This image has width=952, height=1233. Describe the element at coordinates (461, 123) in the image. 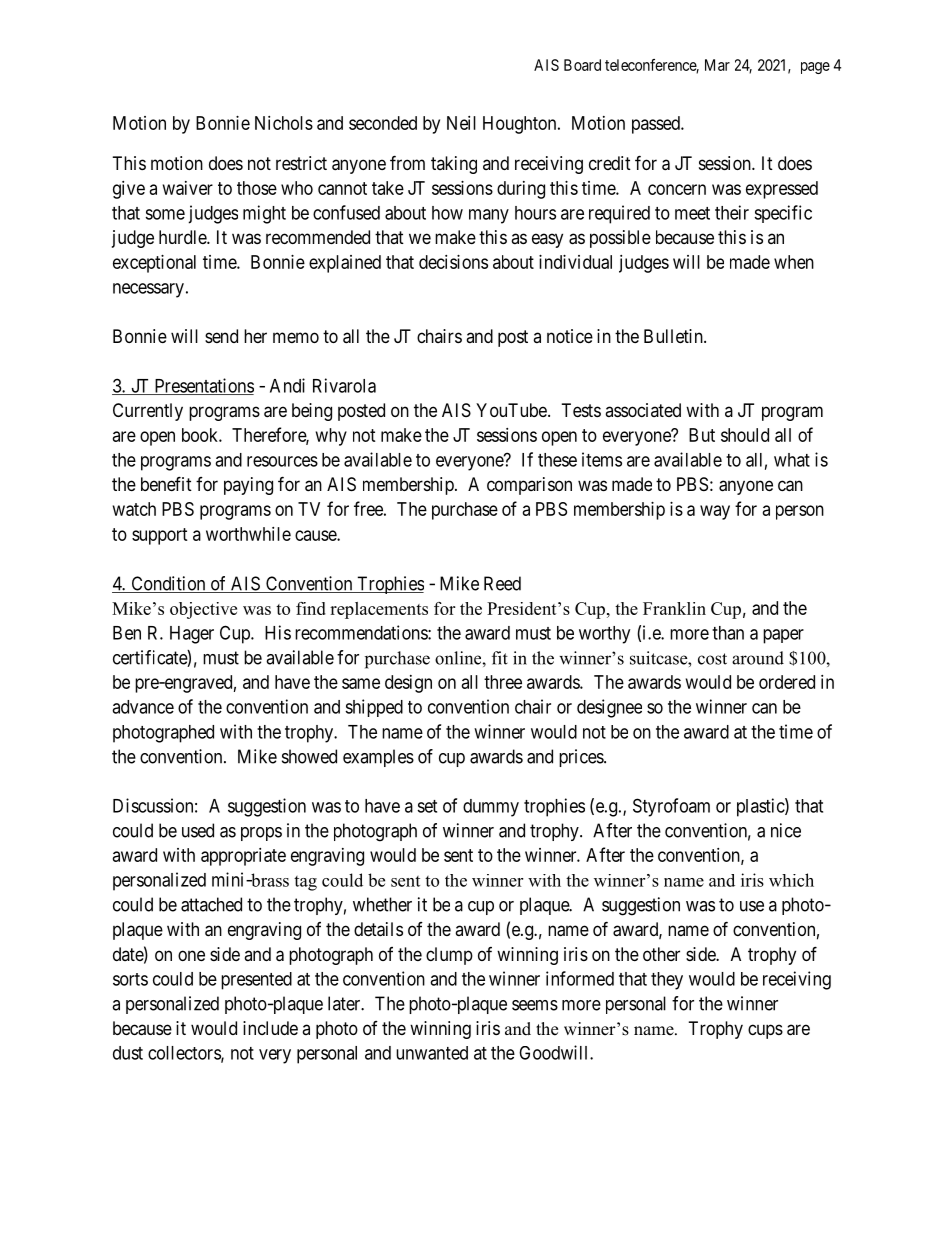

I see `Neil` at that location.
